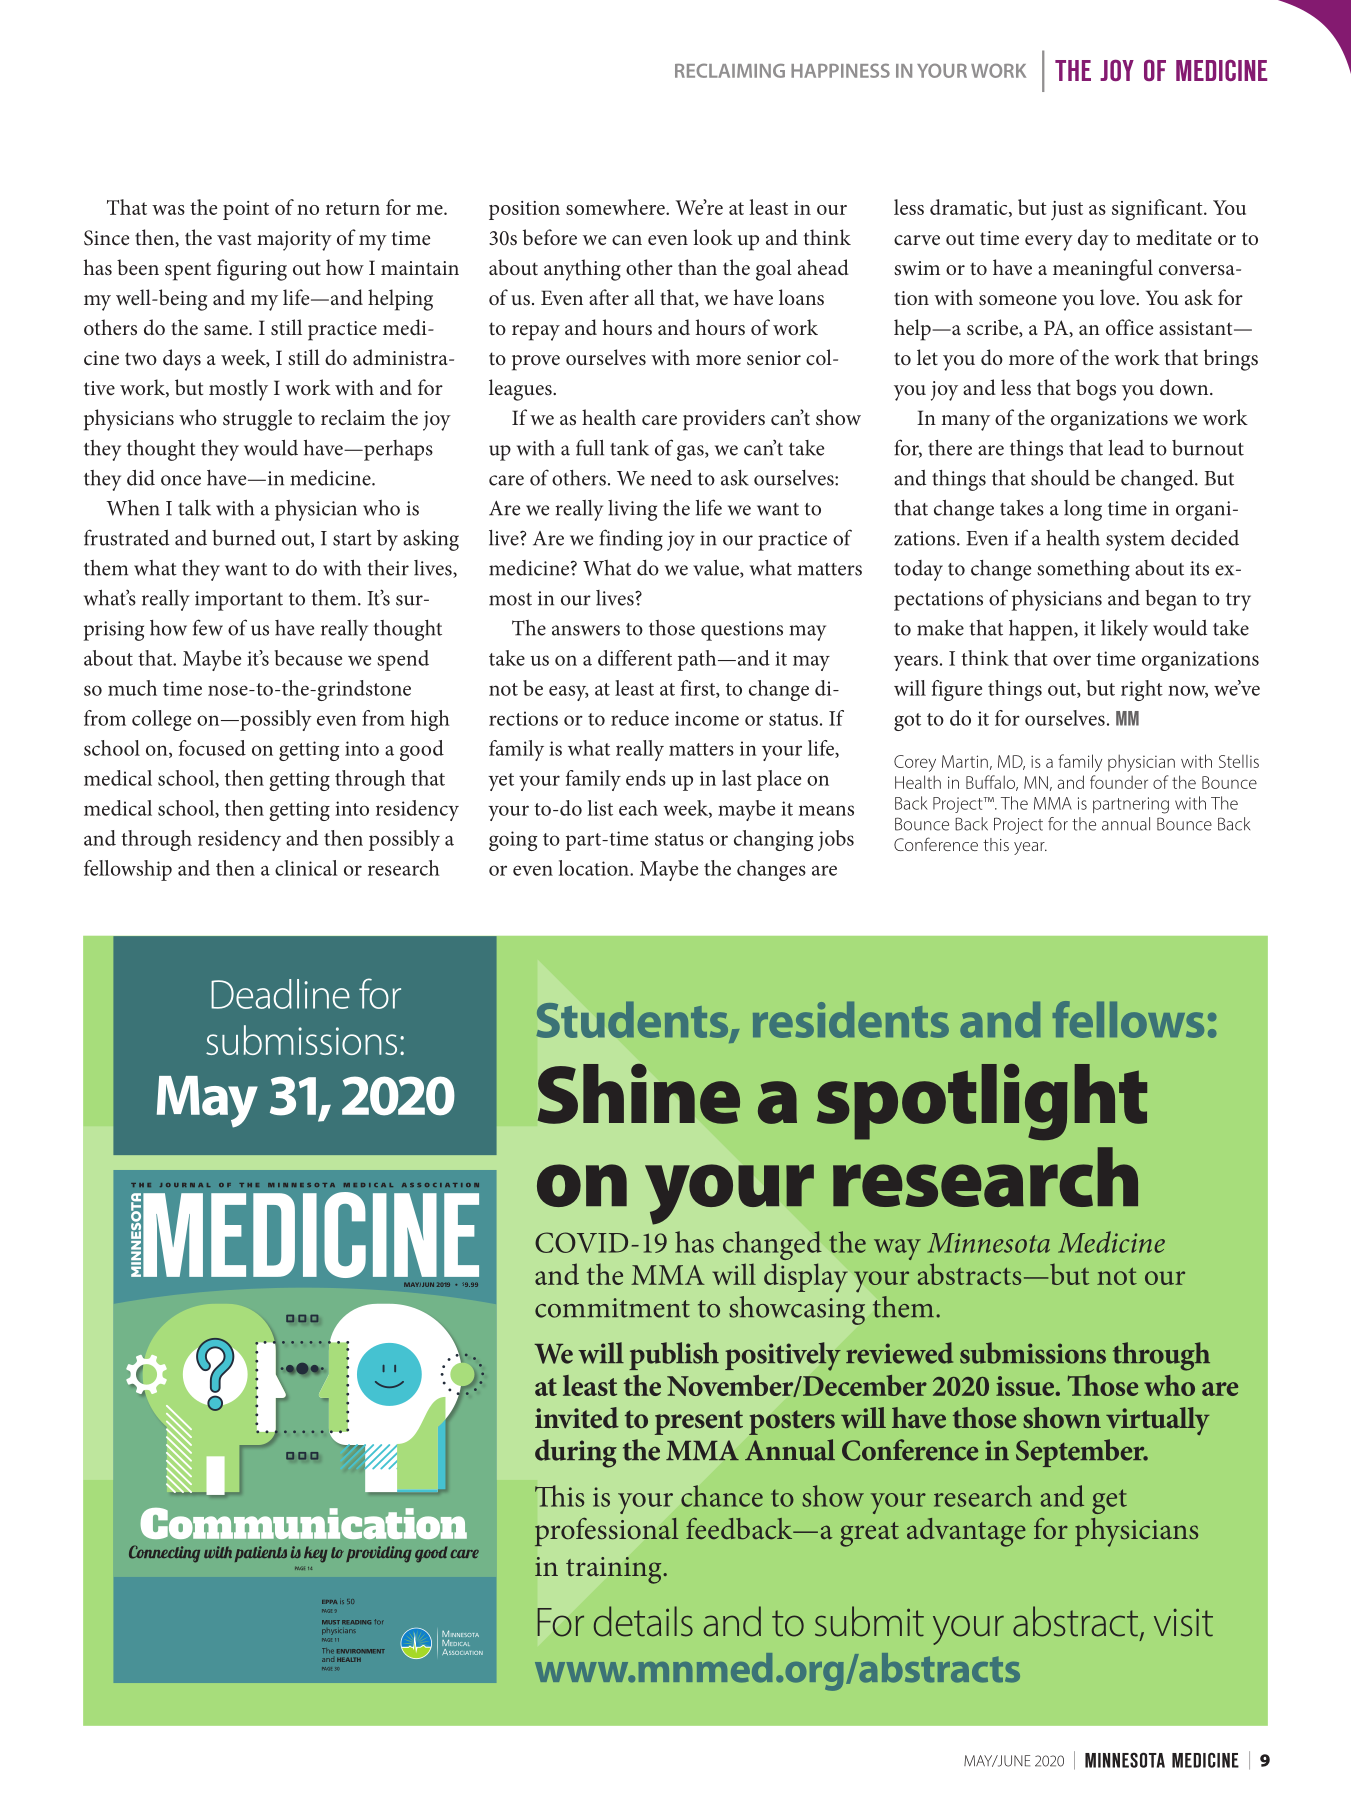  I want to click on just, so click(1067, 210).
